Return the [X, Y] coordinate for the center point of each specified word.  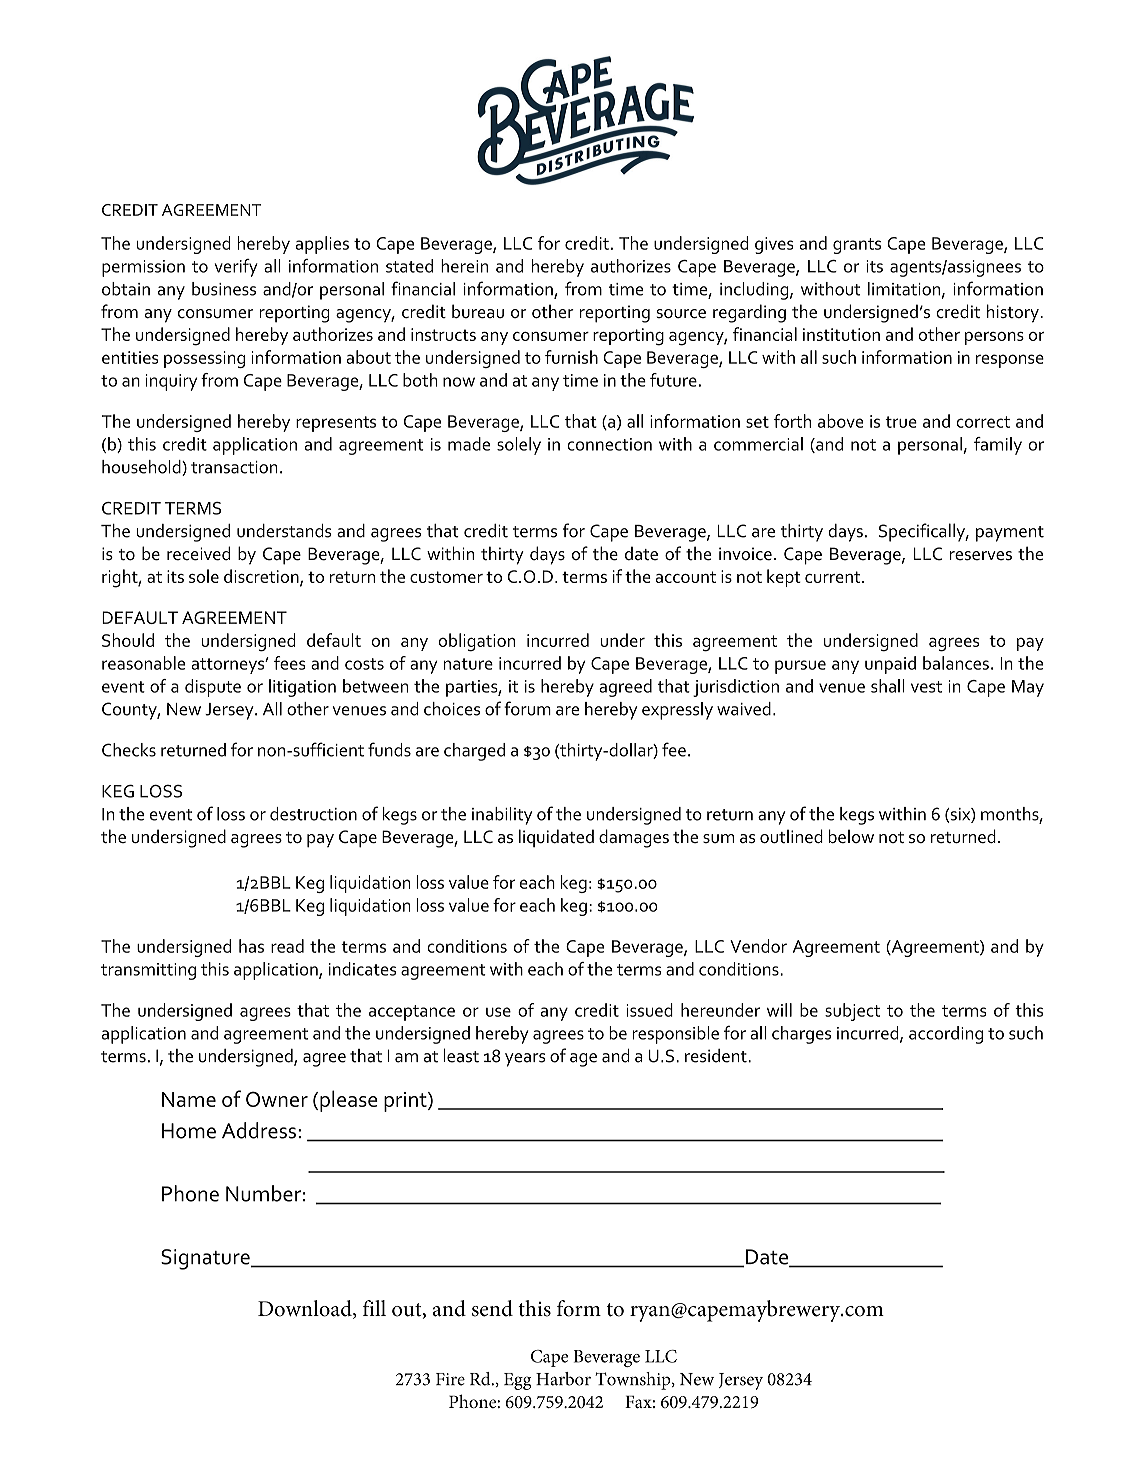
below [851, 836]
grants [857, 246]
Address [259, 1130]
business [224, 289]
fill [374, 1308]
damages [634, 838]
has [251, 946]
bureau [478, 311]
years [525, 1060]
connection [609, 444]
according [946, 1035]
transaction [234, 467]
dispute [213, 688]
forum [527, 708]
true [901, 422]
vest [926, 687]
